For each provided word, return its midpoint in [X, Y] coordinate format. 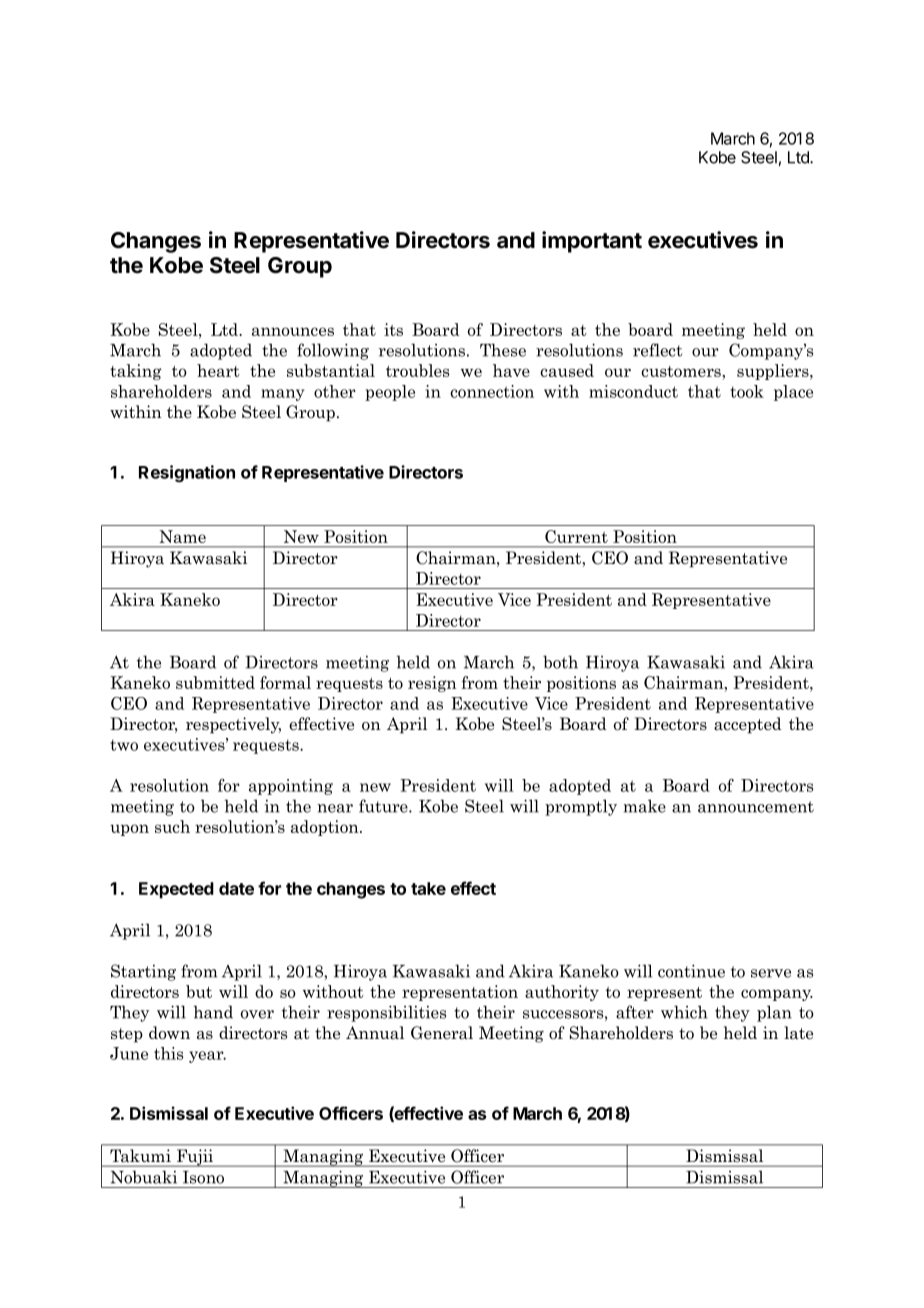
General [442, 1033]
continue [691, 971]
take [428, 888]
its [393, 329]
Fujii [195, 1158]
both [560, 662]
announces [293, 331]
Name [183, 536]
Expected [176, 890]
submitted [215, 682]
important [592, 242]
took [747, 391]
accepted [748, 725]
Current [576, 536]
